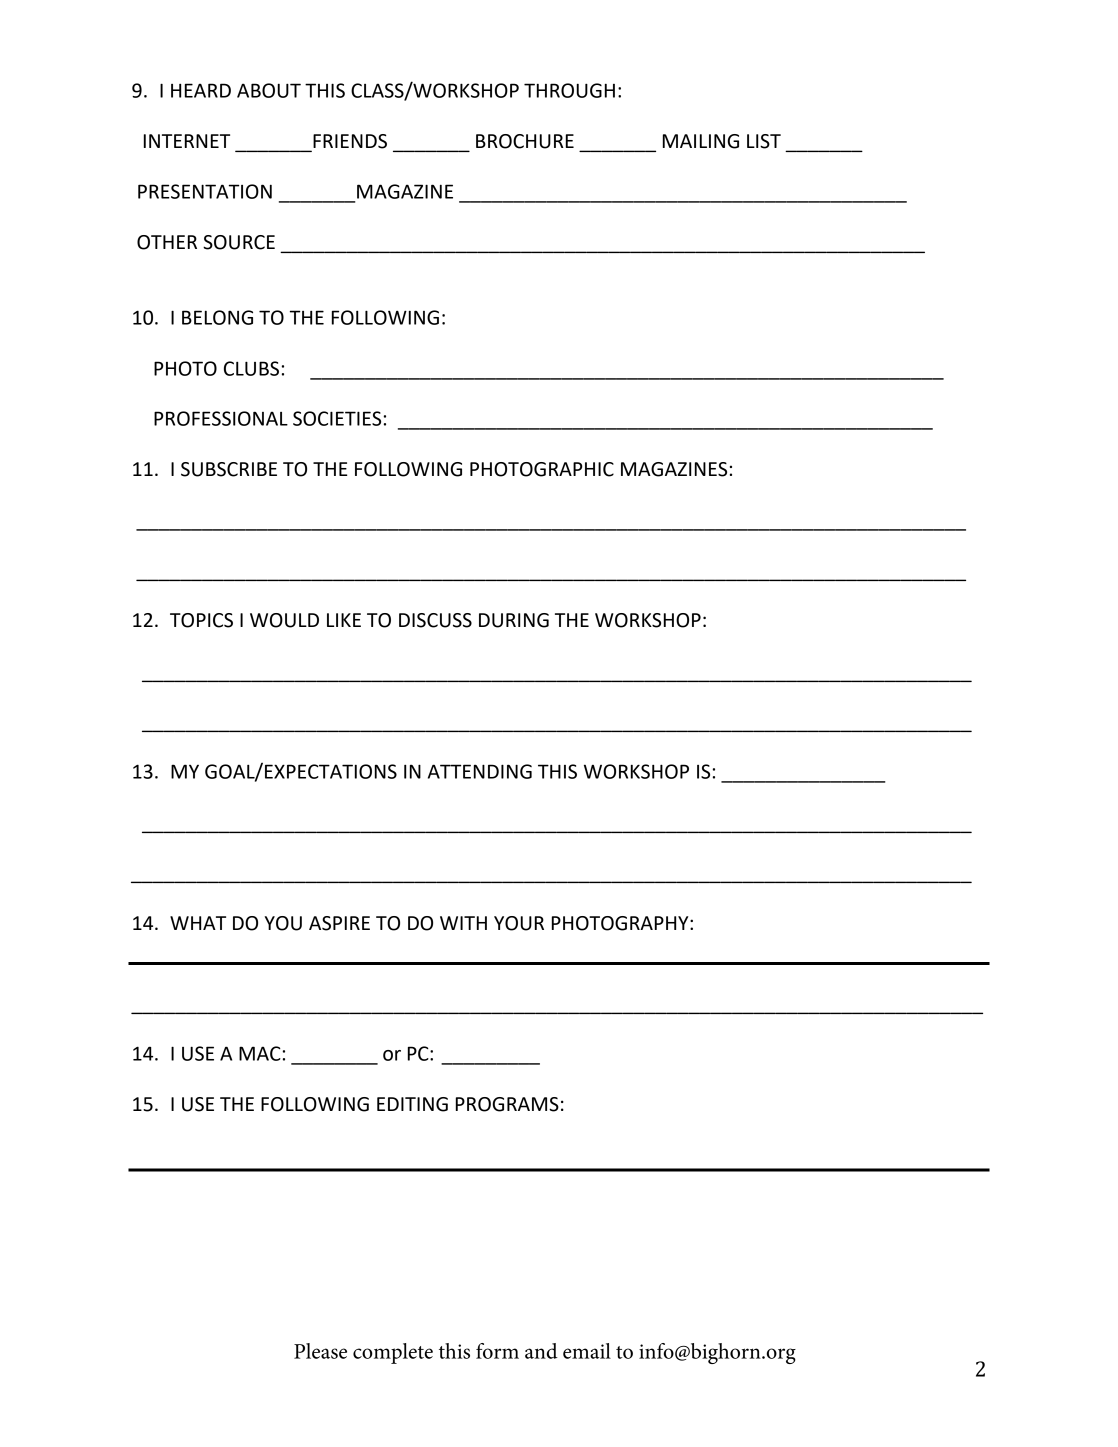 The image size is (1118, 1447). Describe the element at coordinates (320, 1351) in the screenshot. I see `Please` at that location.
